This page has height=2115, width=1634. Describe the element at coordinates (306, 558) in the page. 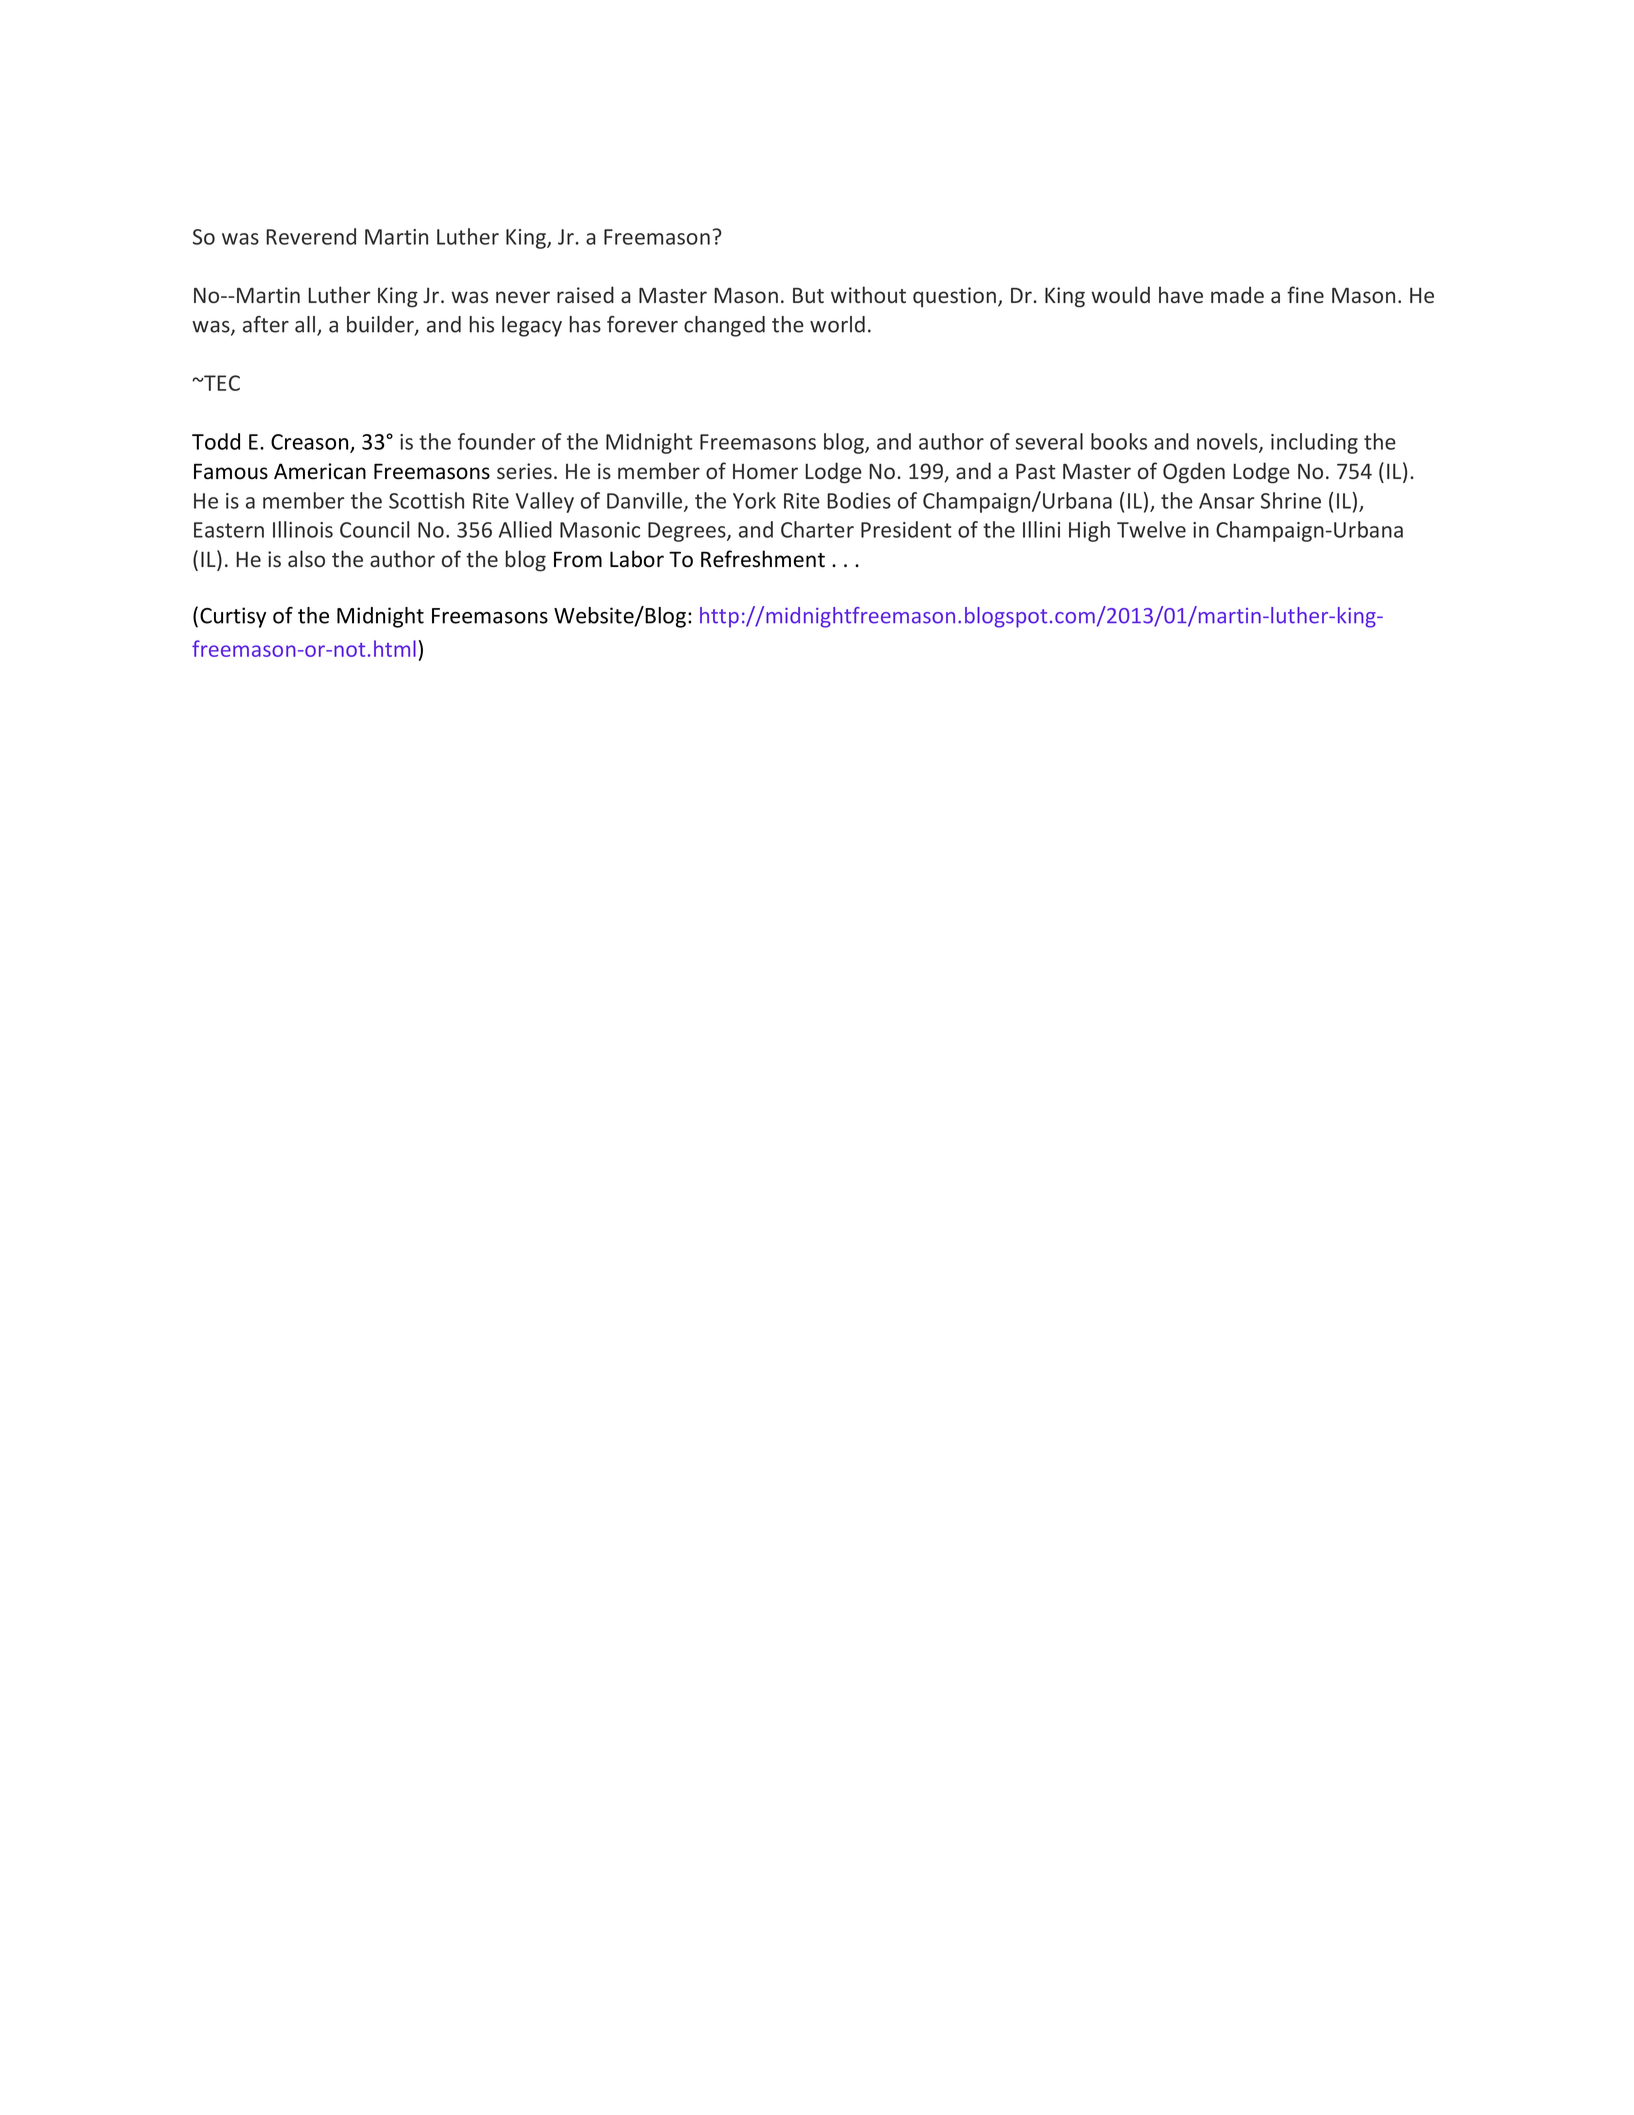

I see `also` at that location.
